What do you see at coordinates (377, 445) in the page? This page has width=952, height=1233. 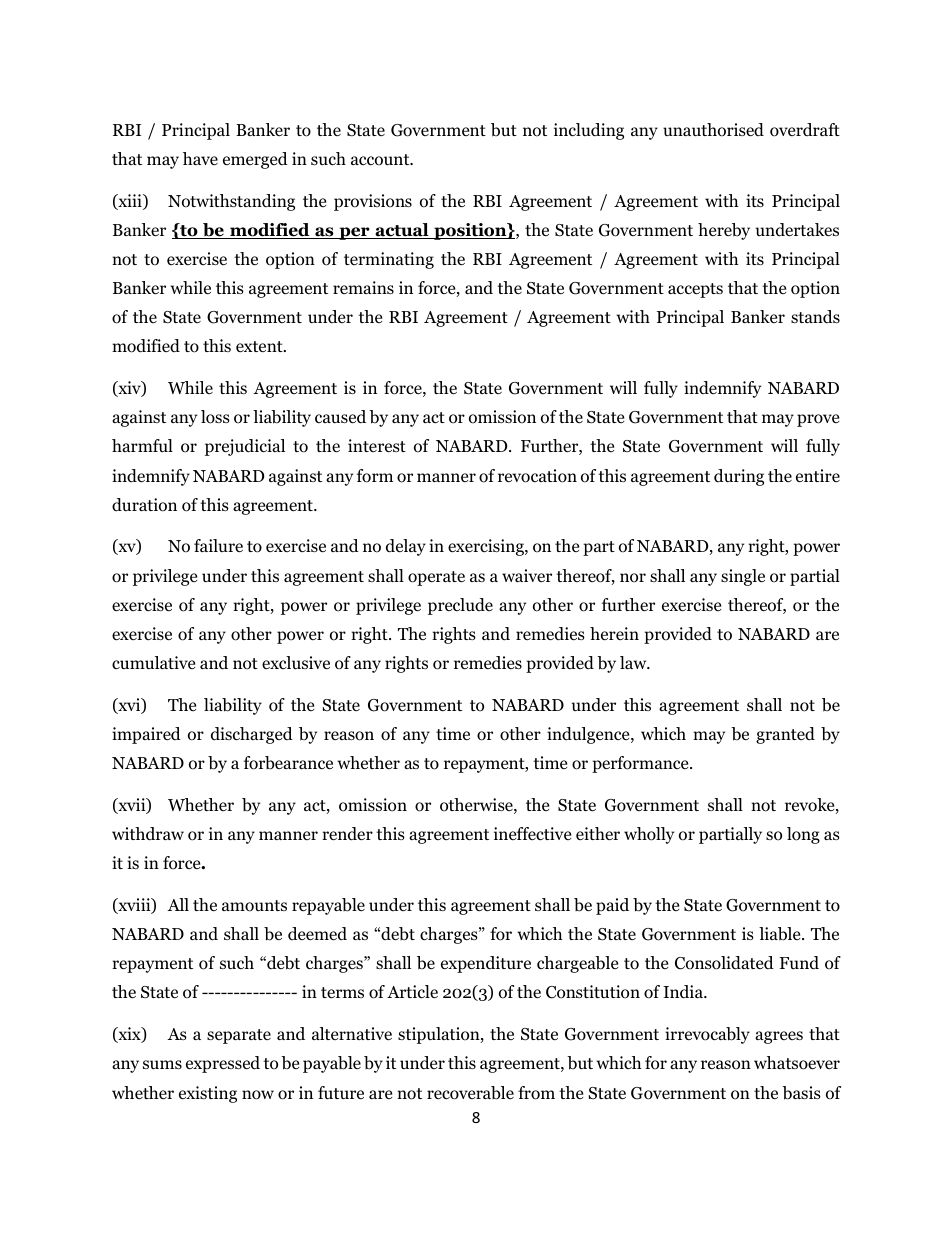 I see `interest` at bounding box center [377, 445].
